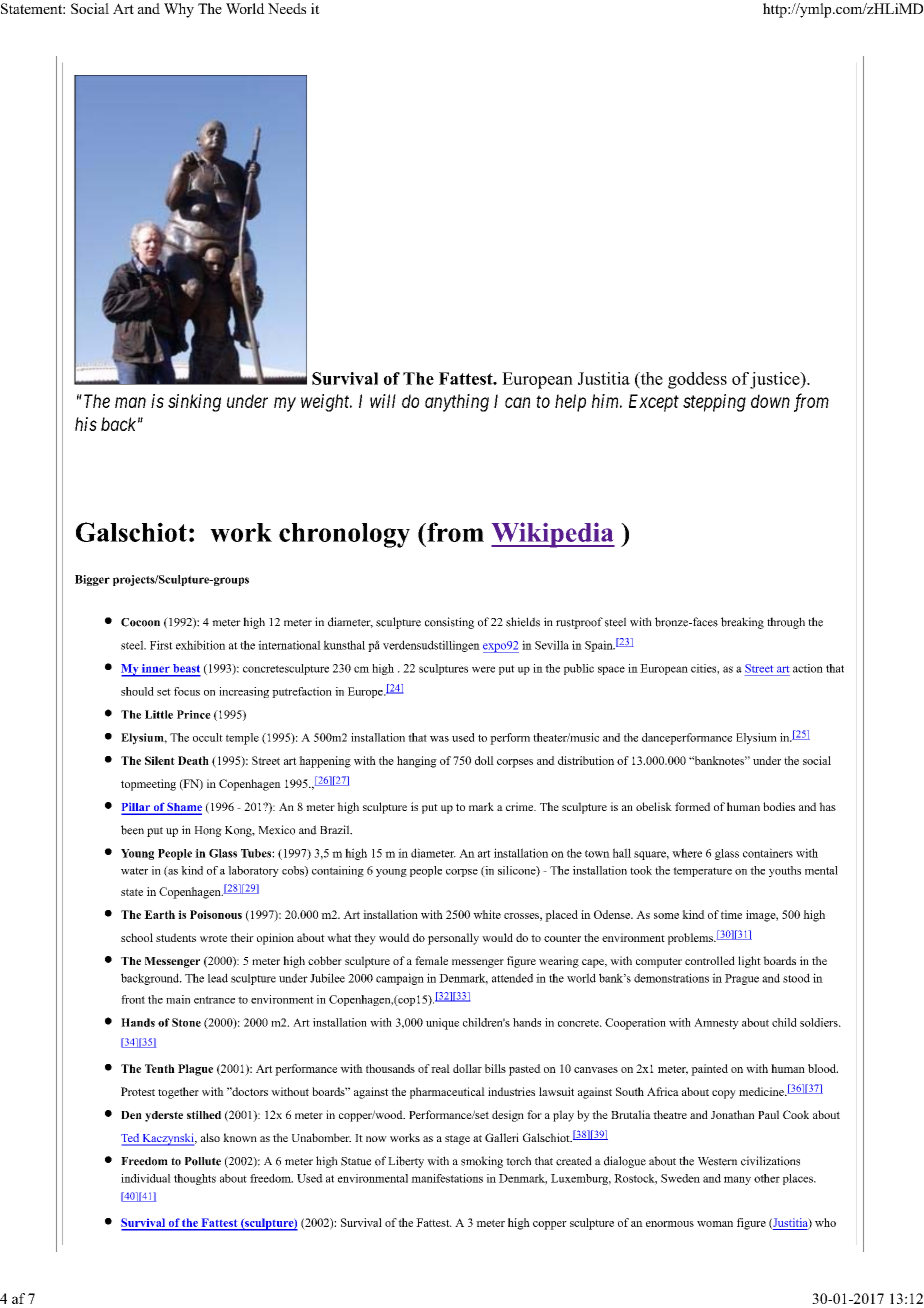 This image has height=1308, width=924. Describe the element at coordinates (194, 403) in the image. I see `sinking` at that location.
